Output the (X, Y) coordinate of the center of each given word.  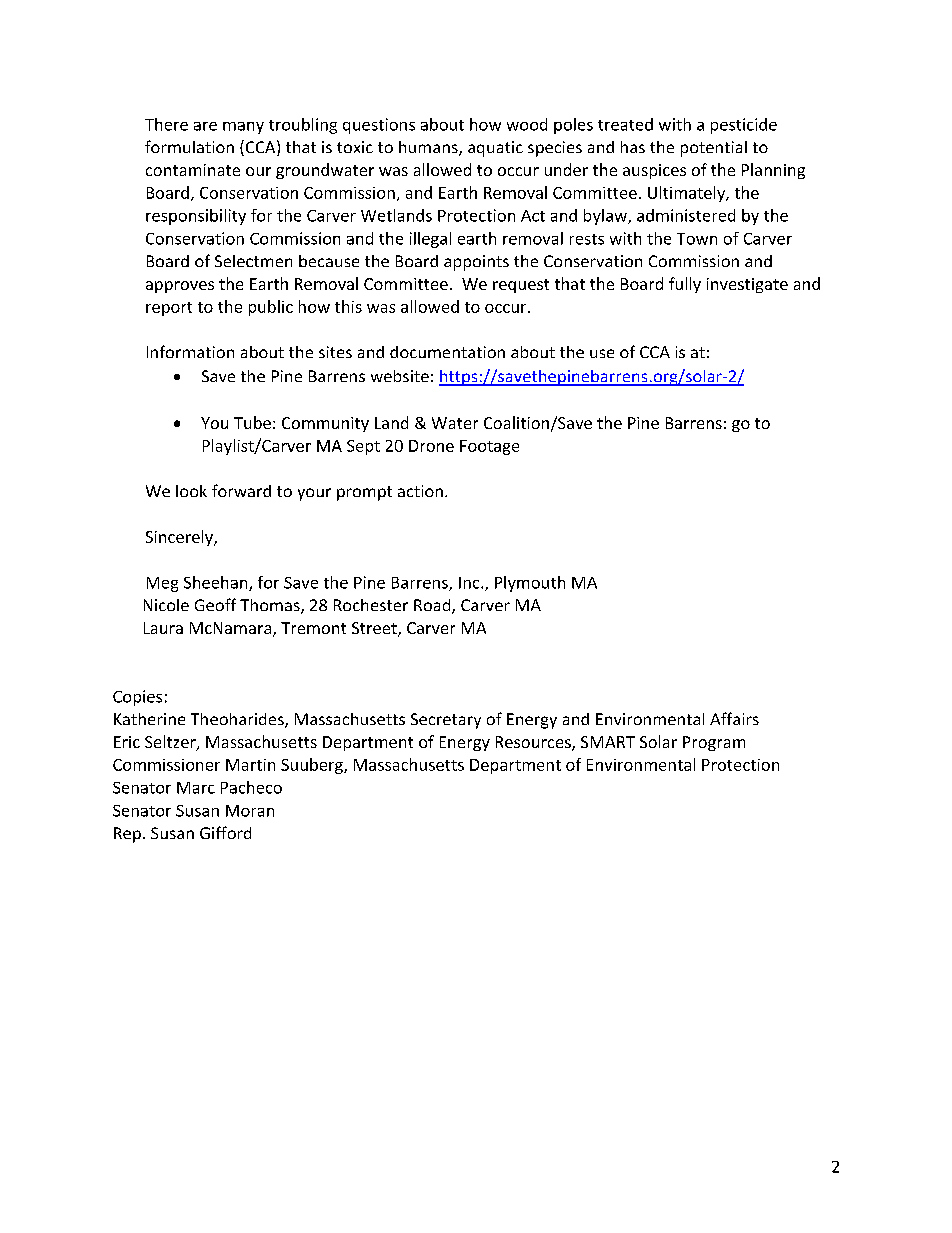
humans (429, 148)
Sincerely (180, 538)
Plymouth (530, 584)
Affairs (734, 718)
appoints (476, 263)
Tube (252, 422)
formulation (189, 146)
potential (714, 149)
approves (180, 287)
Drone (431, 446)
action (420, 491)
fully (685, 285)
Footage (489, 447)
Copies (137, 698)
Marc (196, 788)
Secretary (446, 721)
